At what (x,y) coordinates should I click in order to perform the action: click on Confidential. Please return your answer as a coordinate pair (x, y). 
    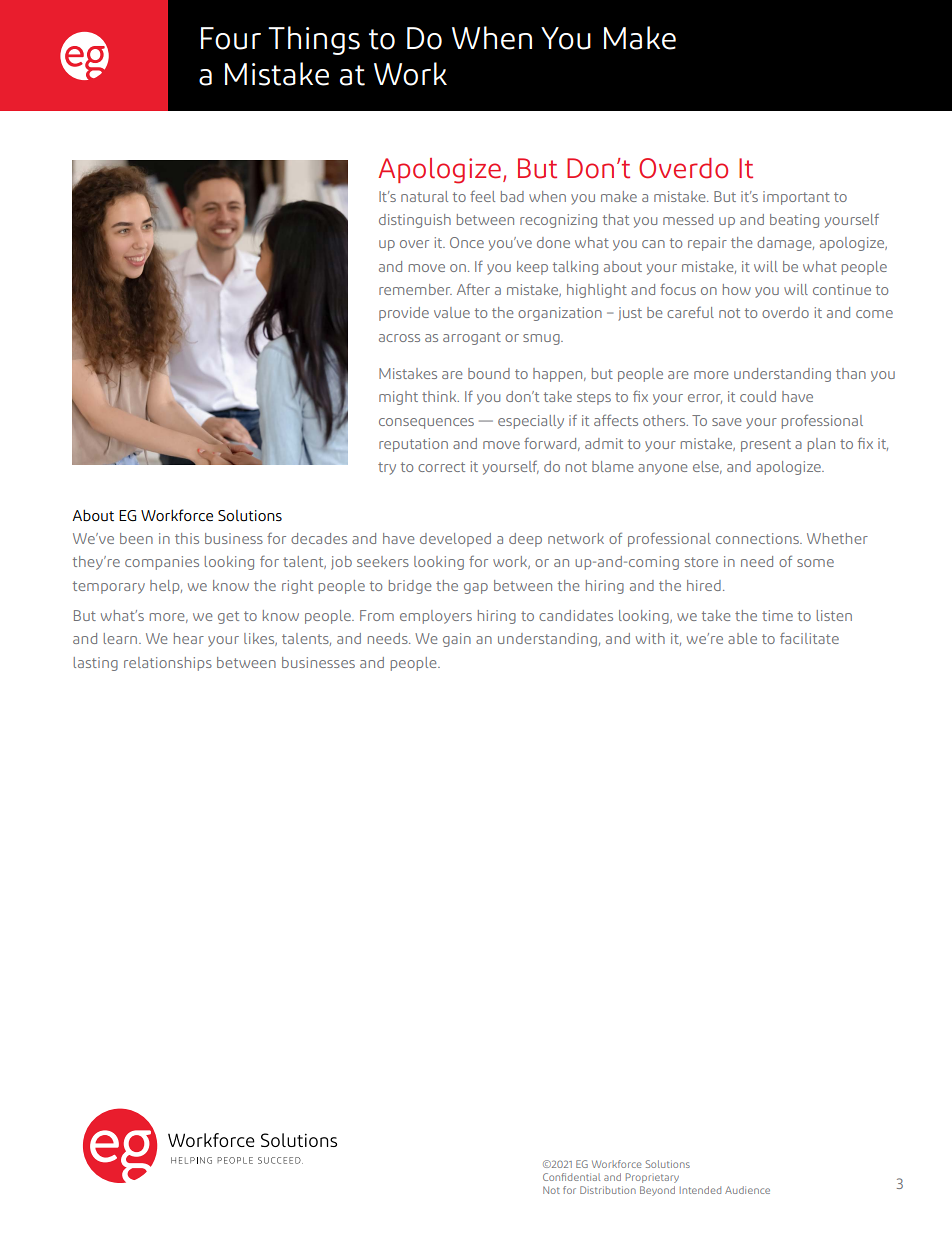
    Looking at the image, I should click on (571, 1177).
